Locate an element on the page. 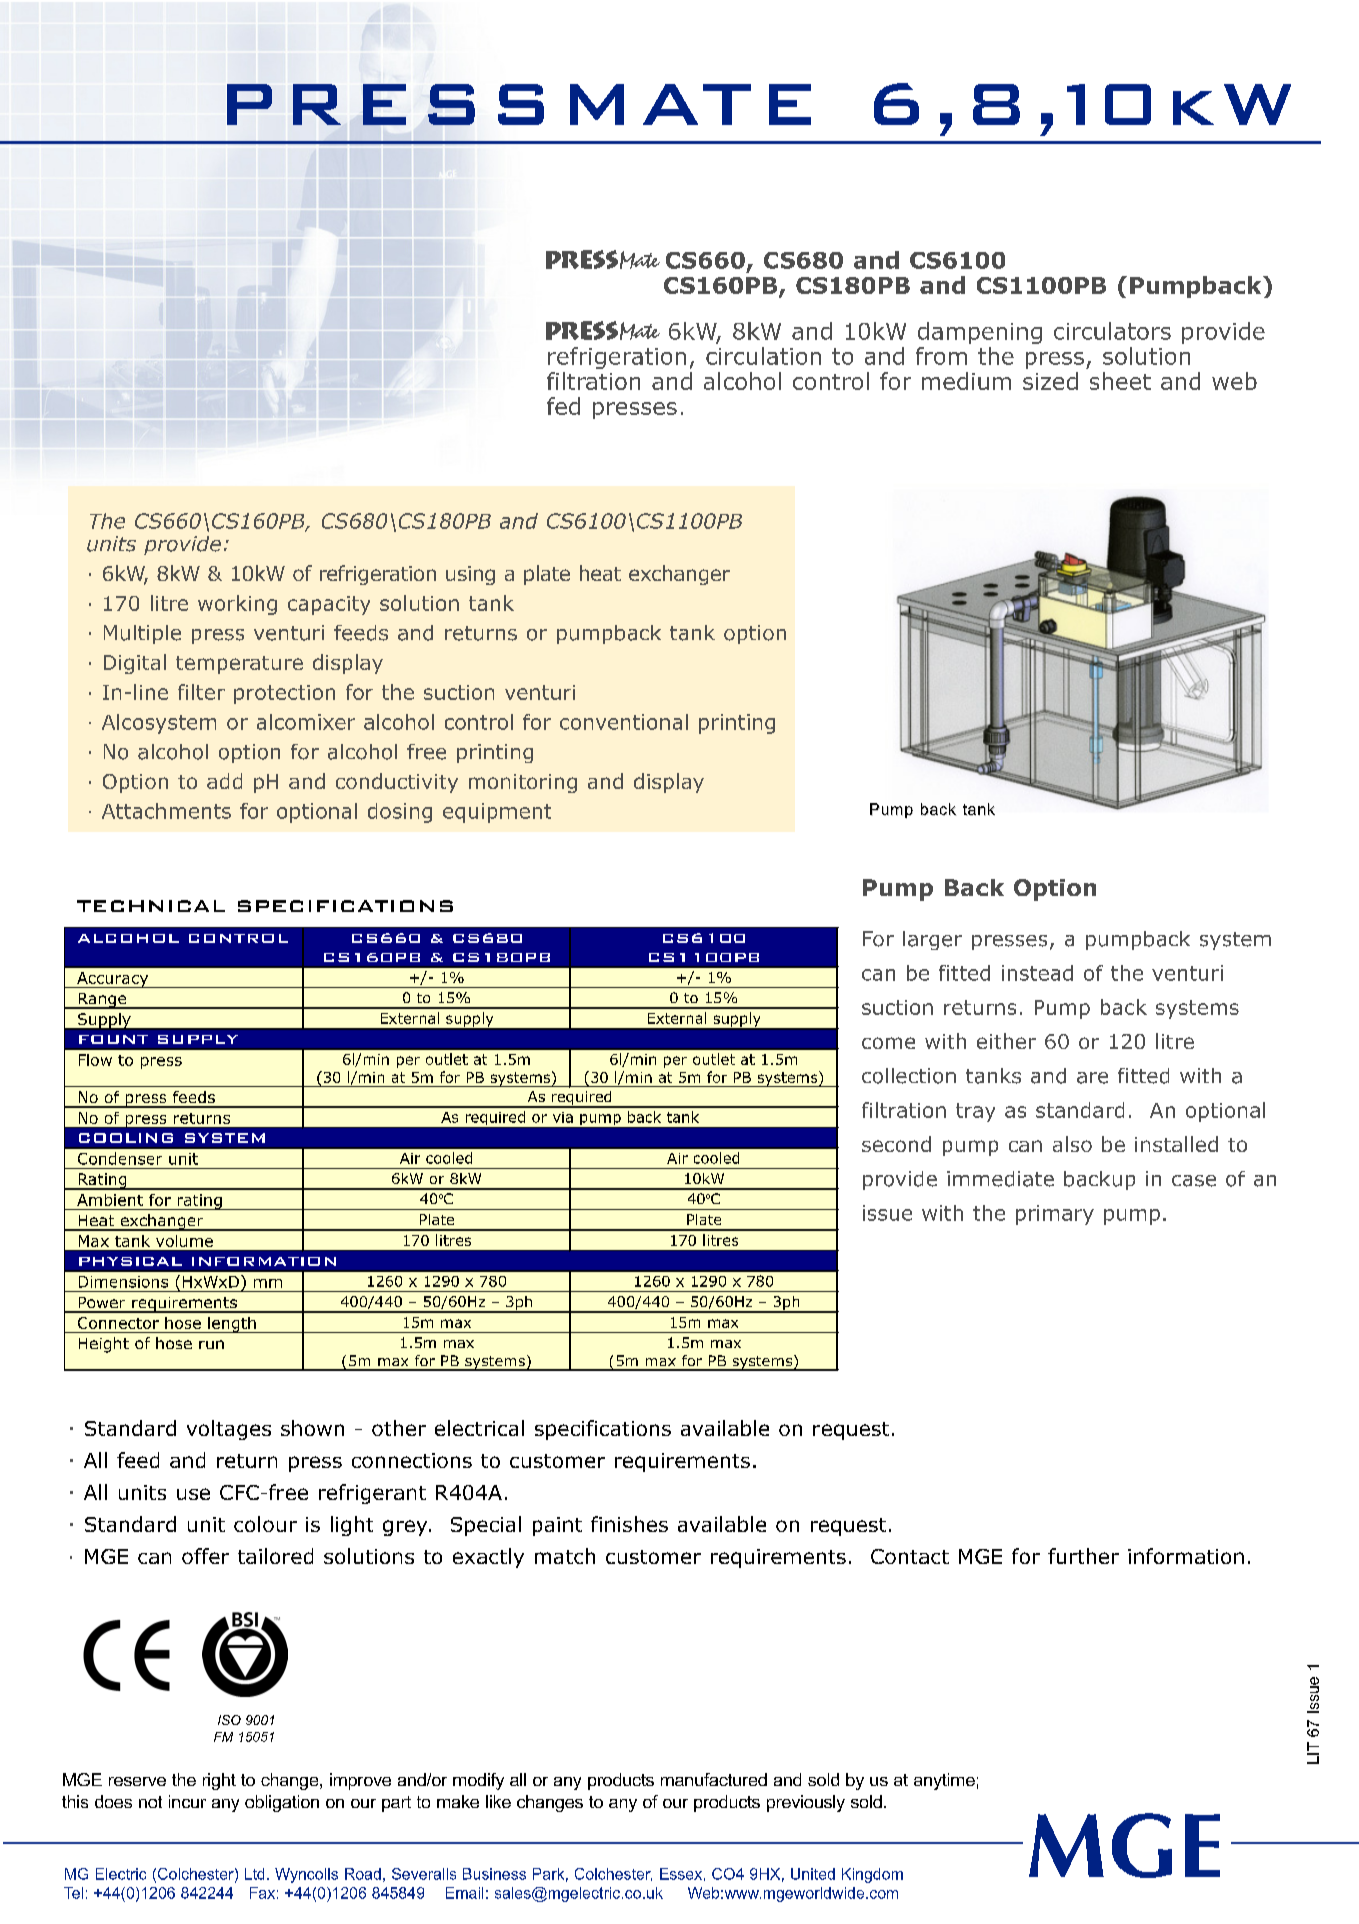  fed is located at coordinates (563, 406).
